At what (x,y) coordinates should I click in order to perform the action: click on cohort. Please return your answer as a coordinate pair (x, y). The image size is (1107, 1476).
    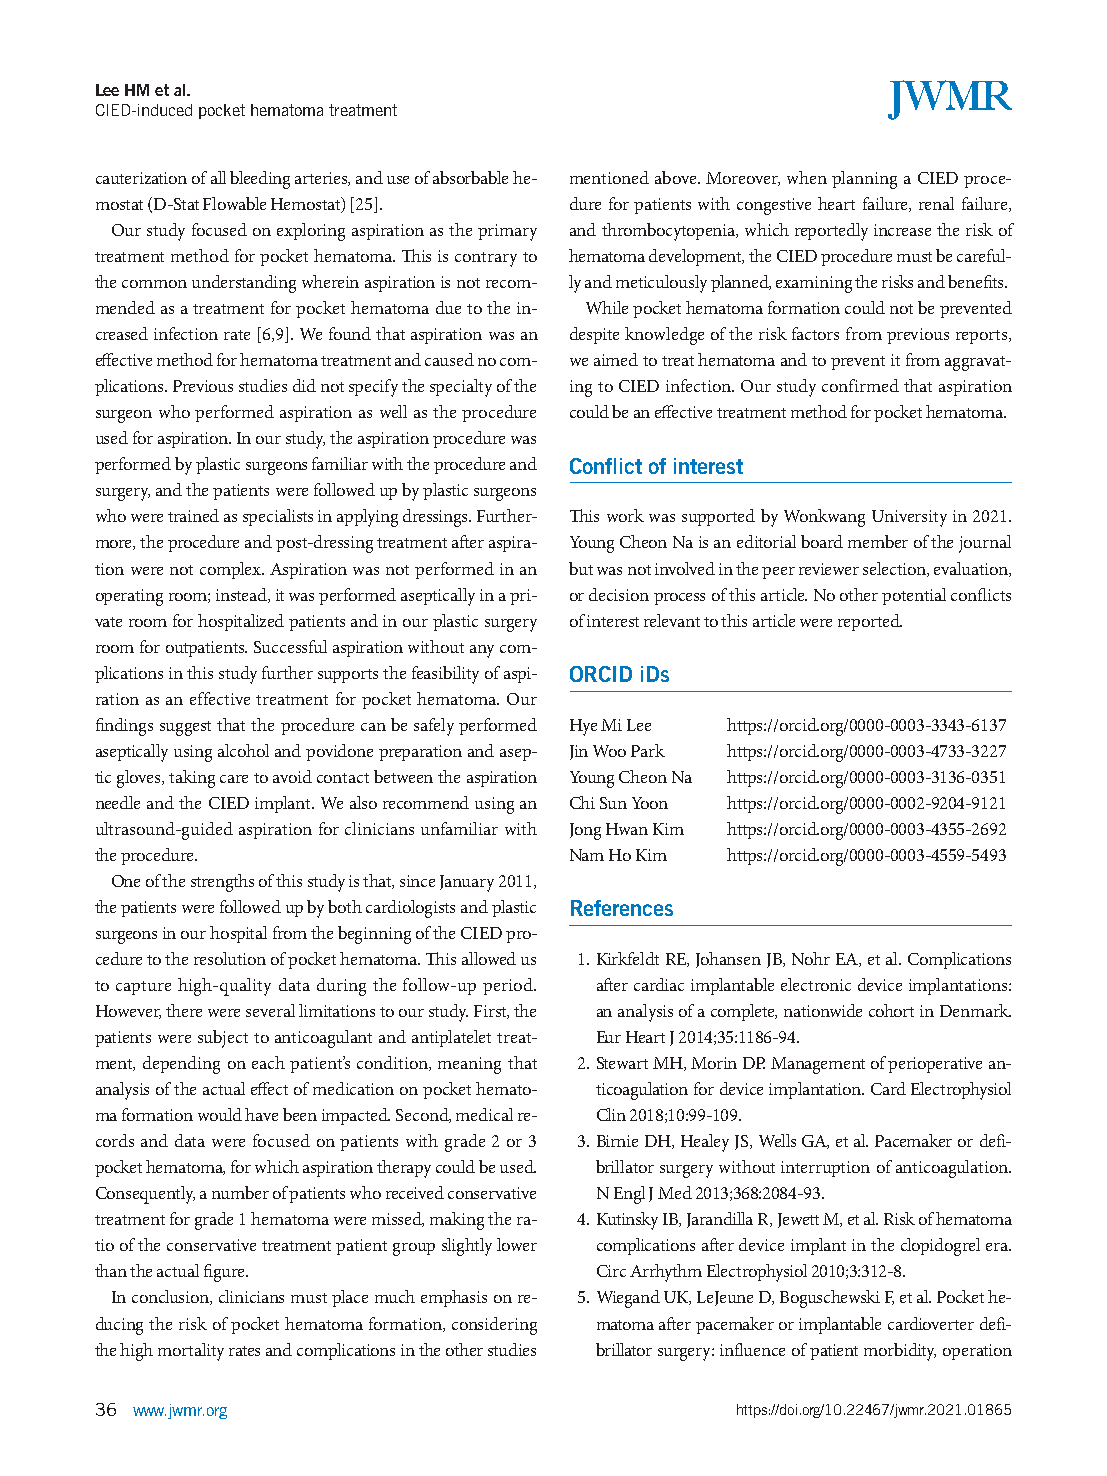
    Looking at the image, I should click on (891, 1010).
